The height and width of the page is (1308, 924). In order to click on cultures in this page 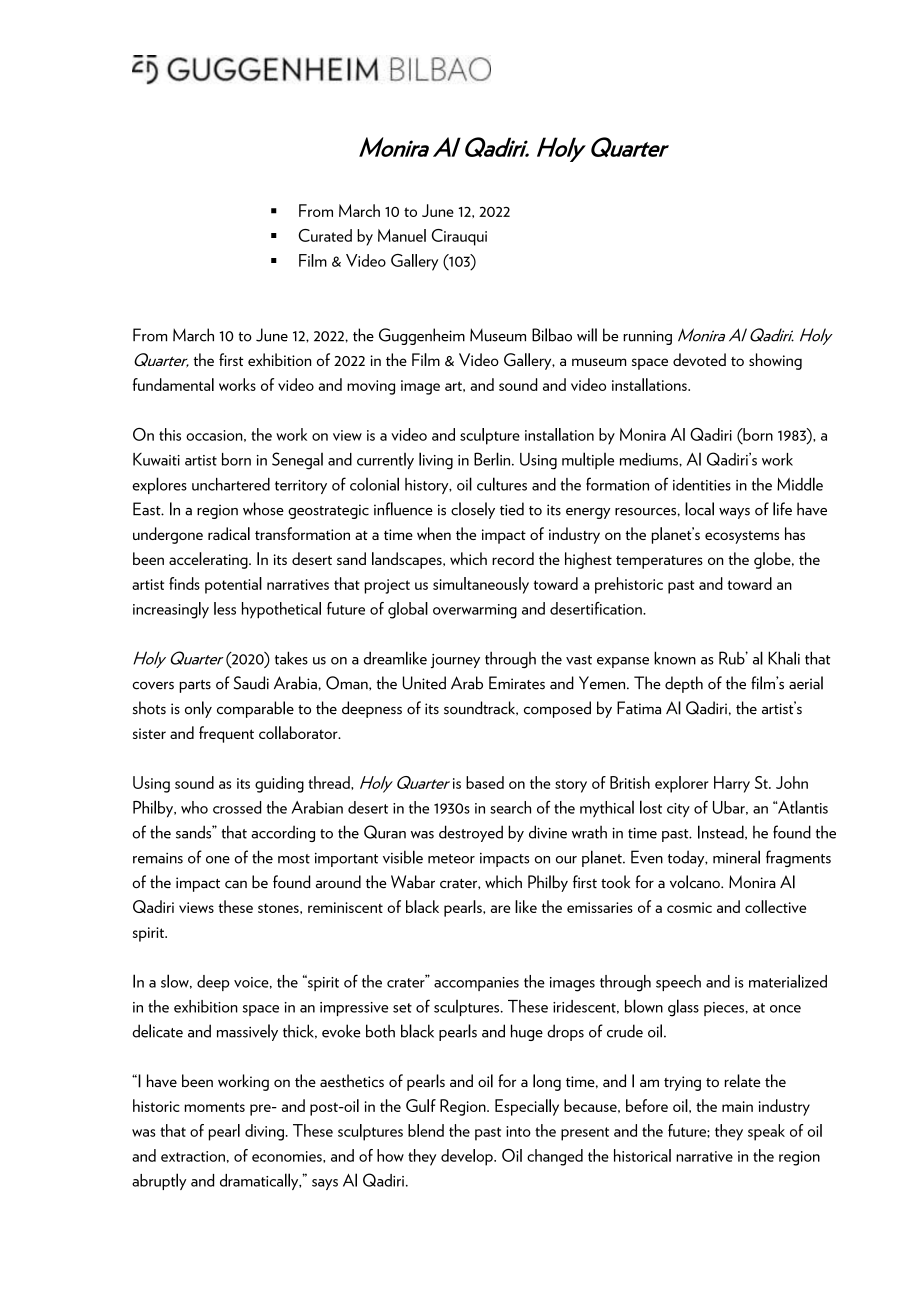, I will do `click(502, 484)`.
